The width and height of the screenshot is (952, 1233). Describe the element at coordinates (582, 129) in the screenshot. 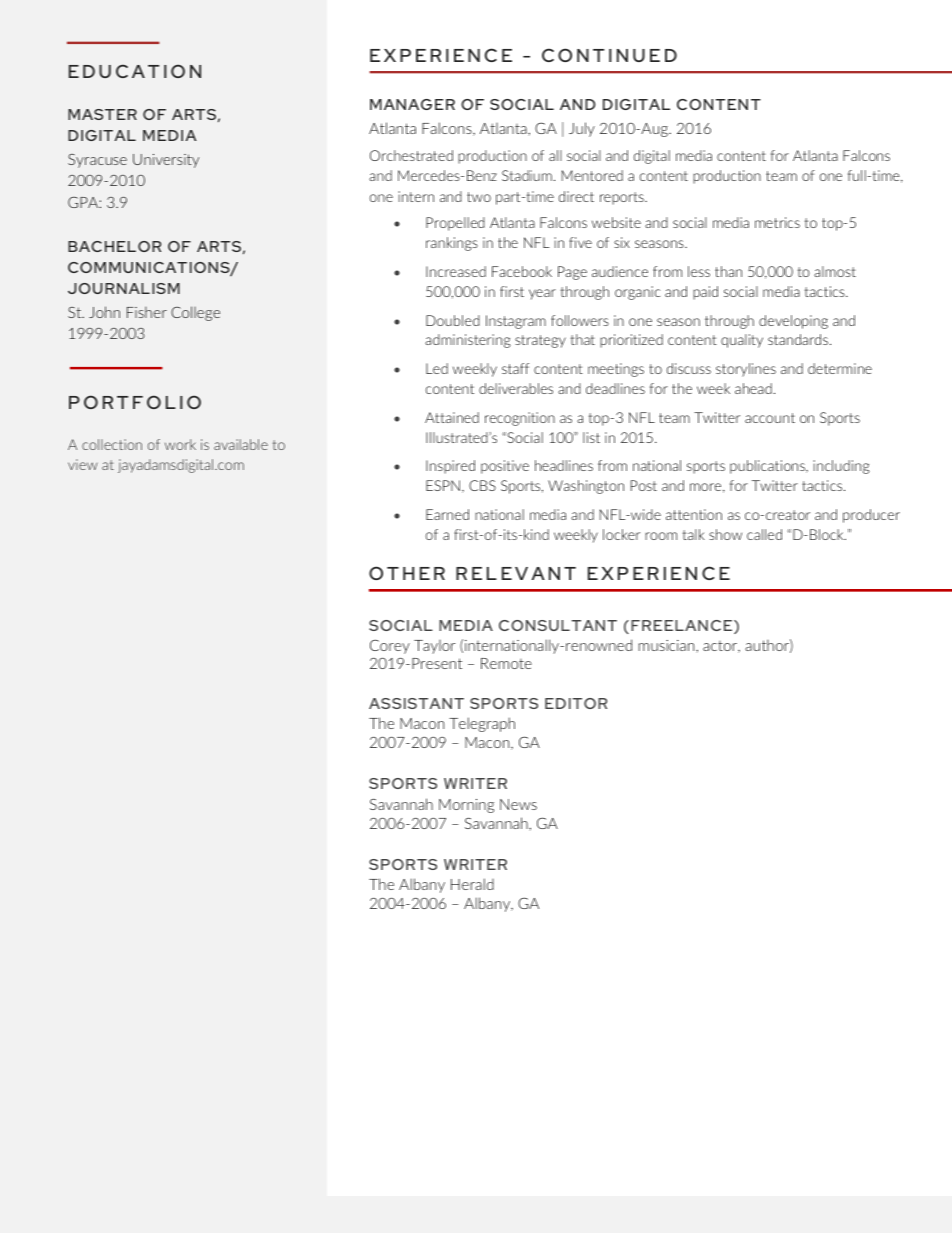

I see `July` at that location.
